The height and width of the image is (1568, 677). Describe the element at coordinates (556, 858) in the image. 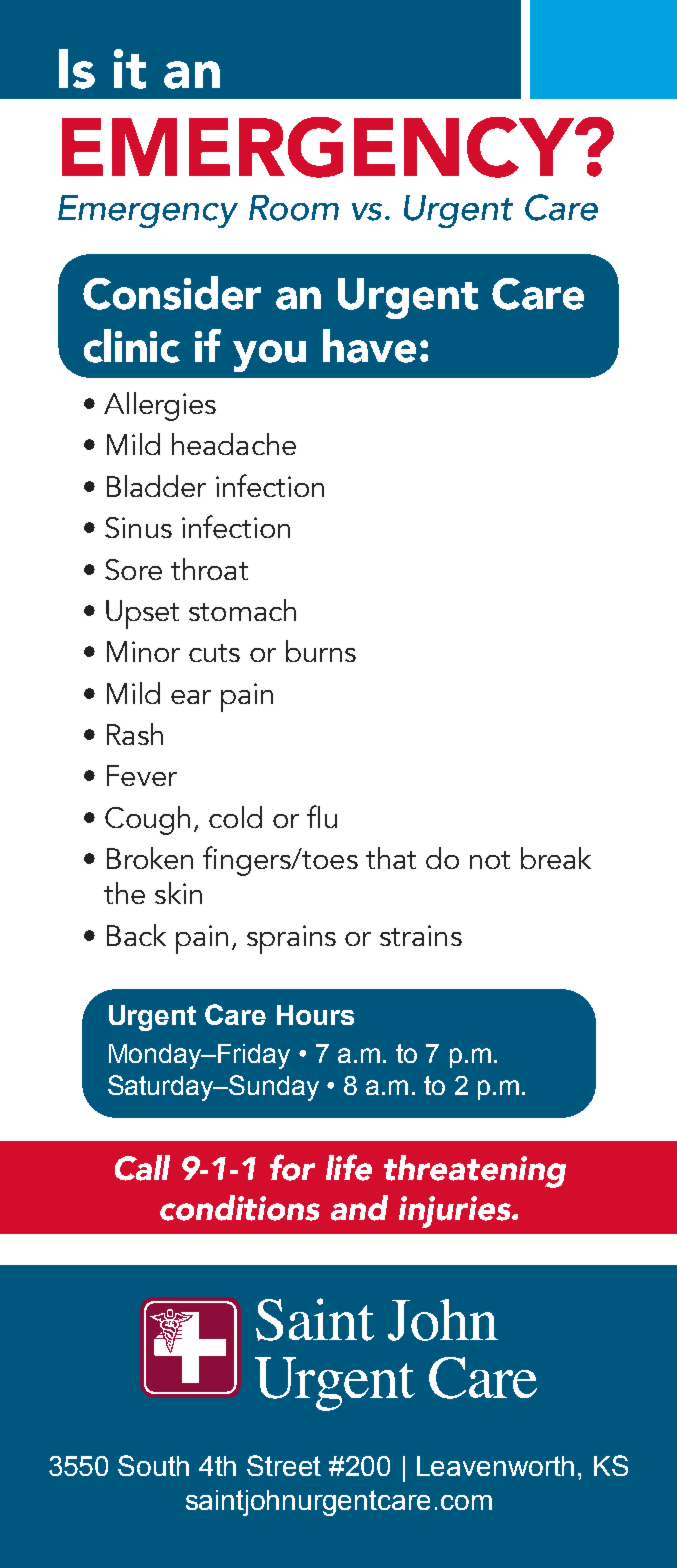

I see `break` at that location.
